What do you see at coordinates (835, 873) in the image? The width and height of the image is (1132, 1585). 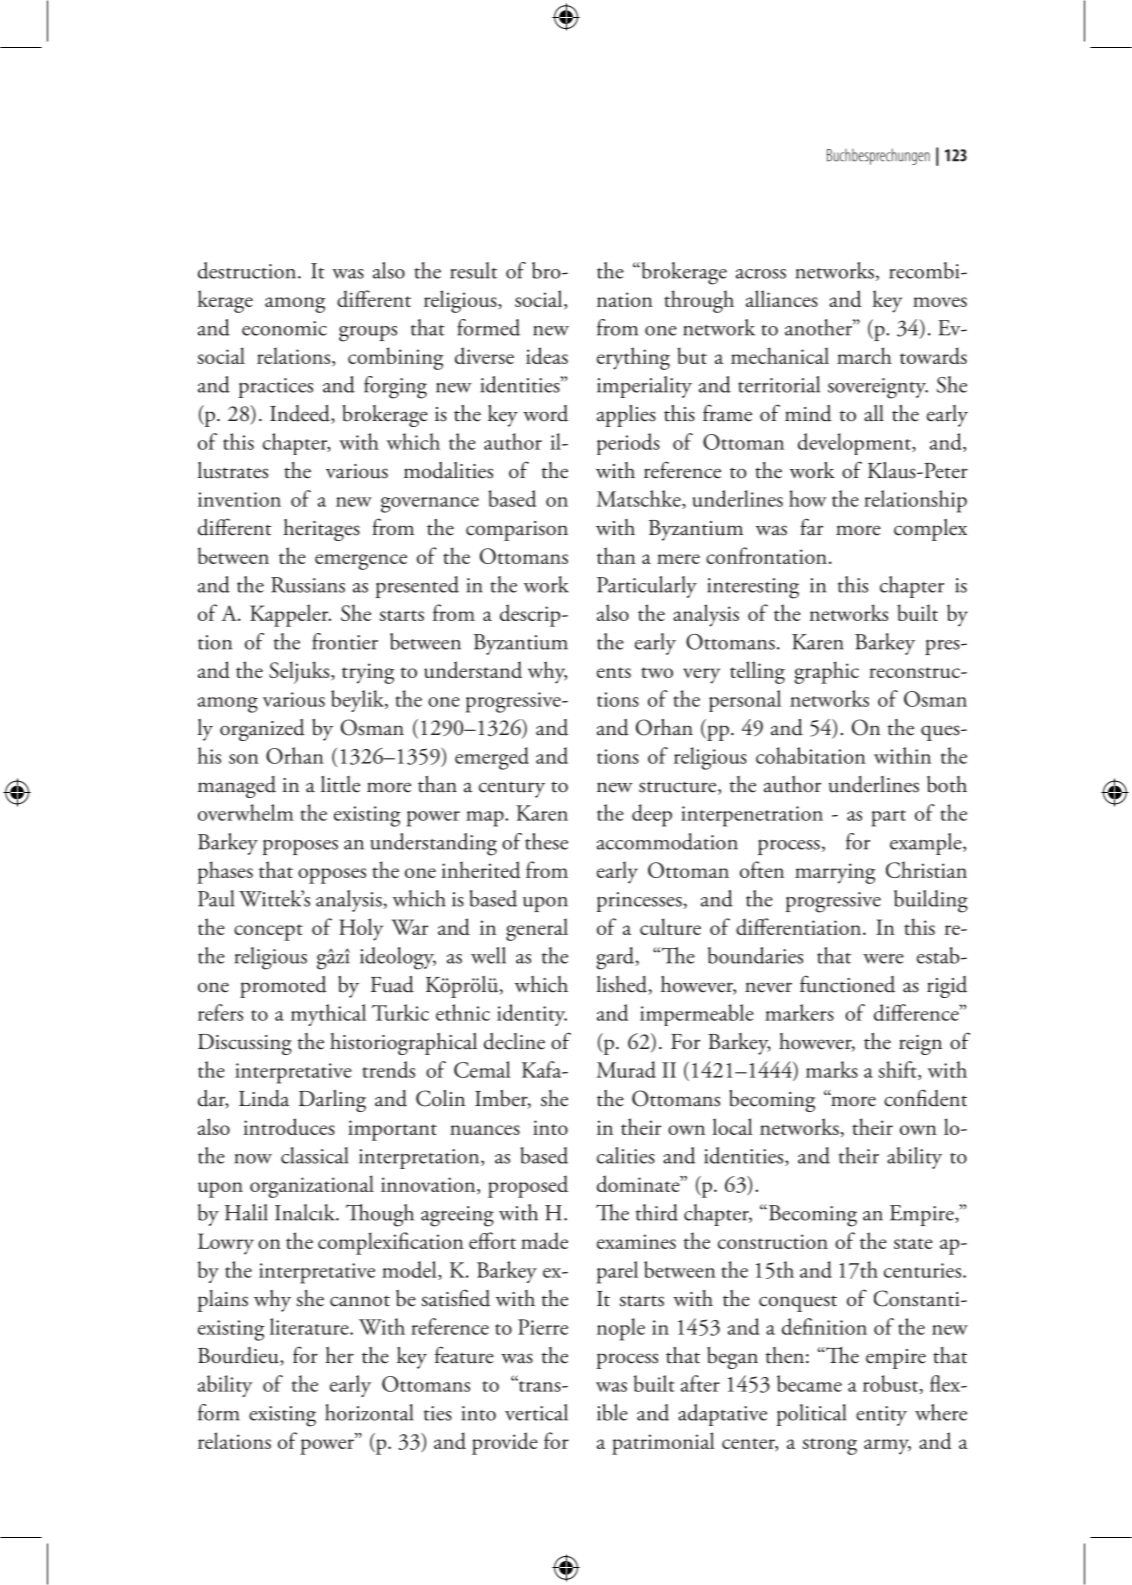 I see `marrying` at bounding box center [835, 873].
